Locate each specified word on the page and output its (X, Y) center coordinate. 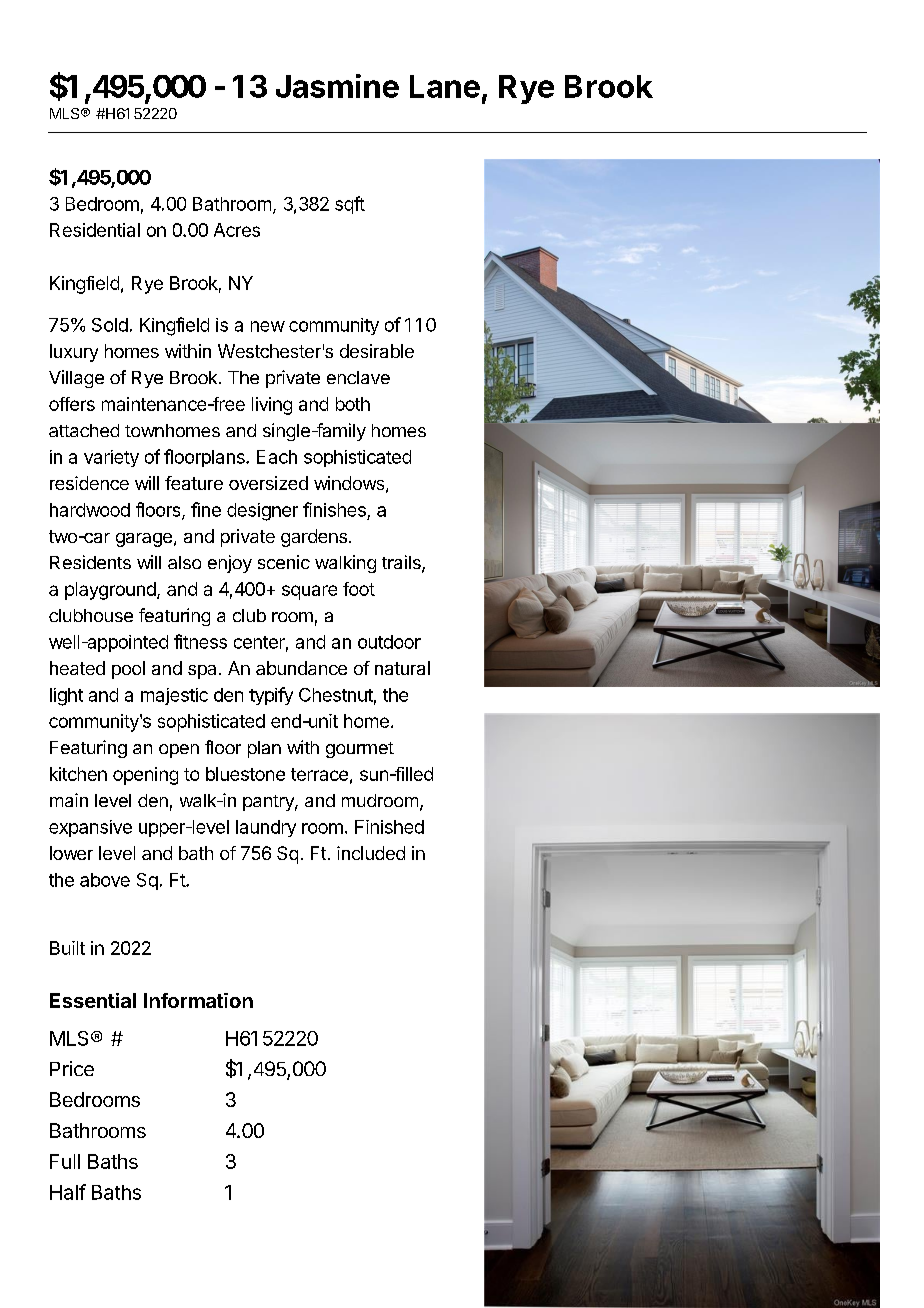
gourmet (360, 750)
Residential (95, 230)
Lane (445, 86)
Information (198, 1000)
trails (402, 563)
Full (65, 1161)
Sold (110, 325)
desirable (377, 351)
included (371, 853)
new (268, 326)
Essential (93, 1000)
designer (262, 512)
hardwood (90, 510)
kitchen (78, 774)
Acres (237, 230)
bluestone (245, 774)
